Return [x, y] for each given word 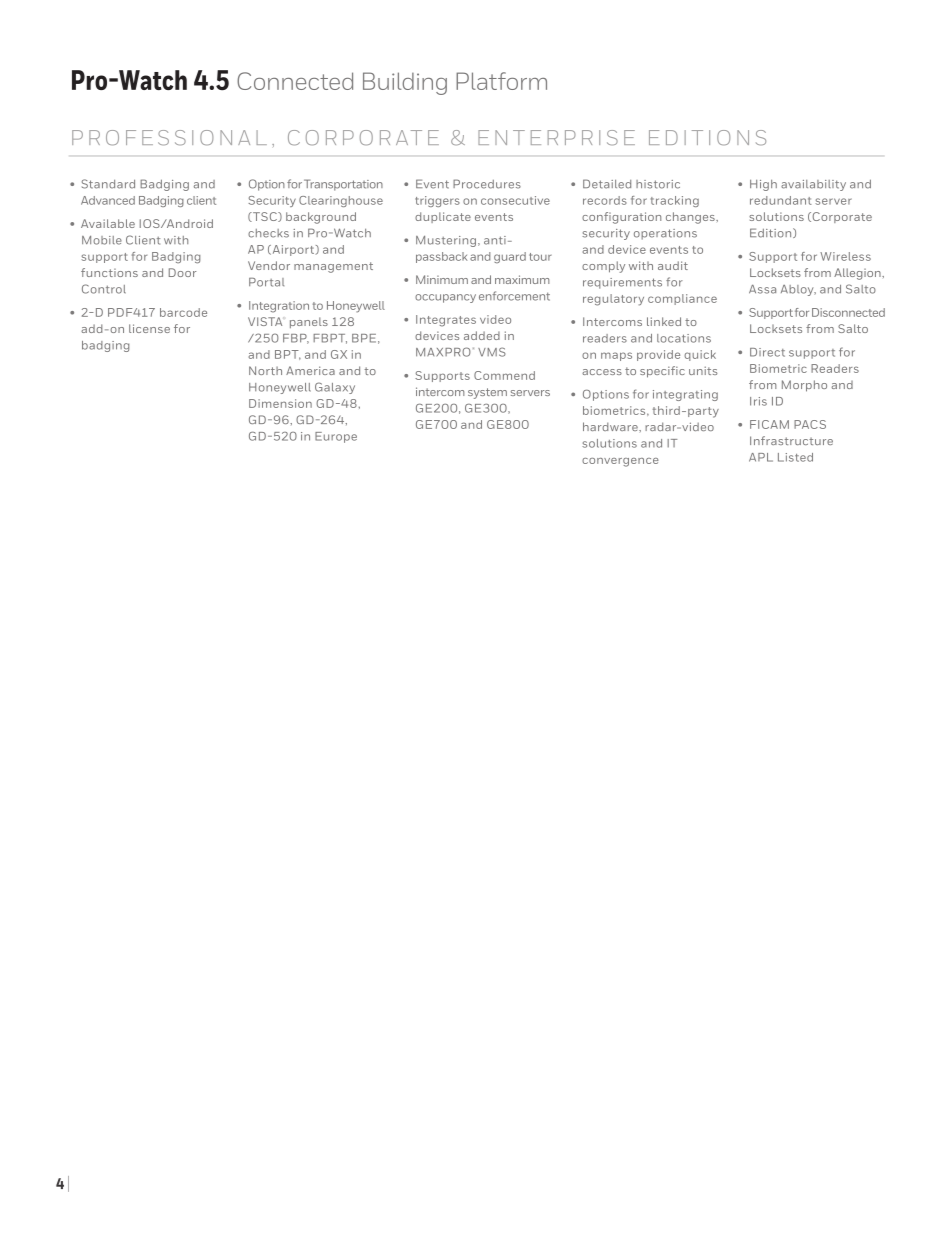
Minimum [442, 279]
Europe [336, 437]
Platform [501, 81]
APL [761, 457]
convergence [620, 462]
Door [182, 272]
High [763, 185]
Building [405, 83]
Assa [762, 289]
